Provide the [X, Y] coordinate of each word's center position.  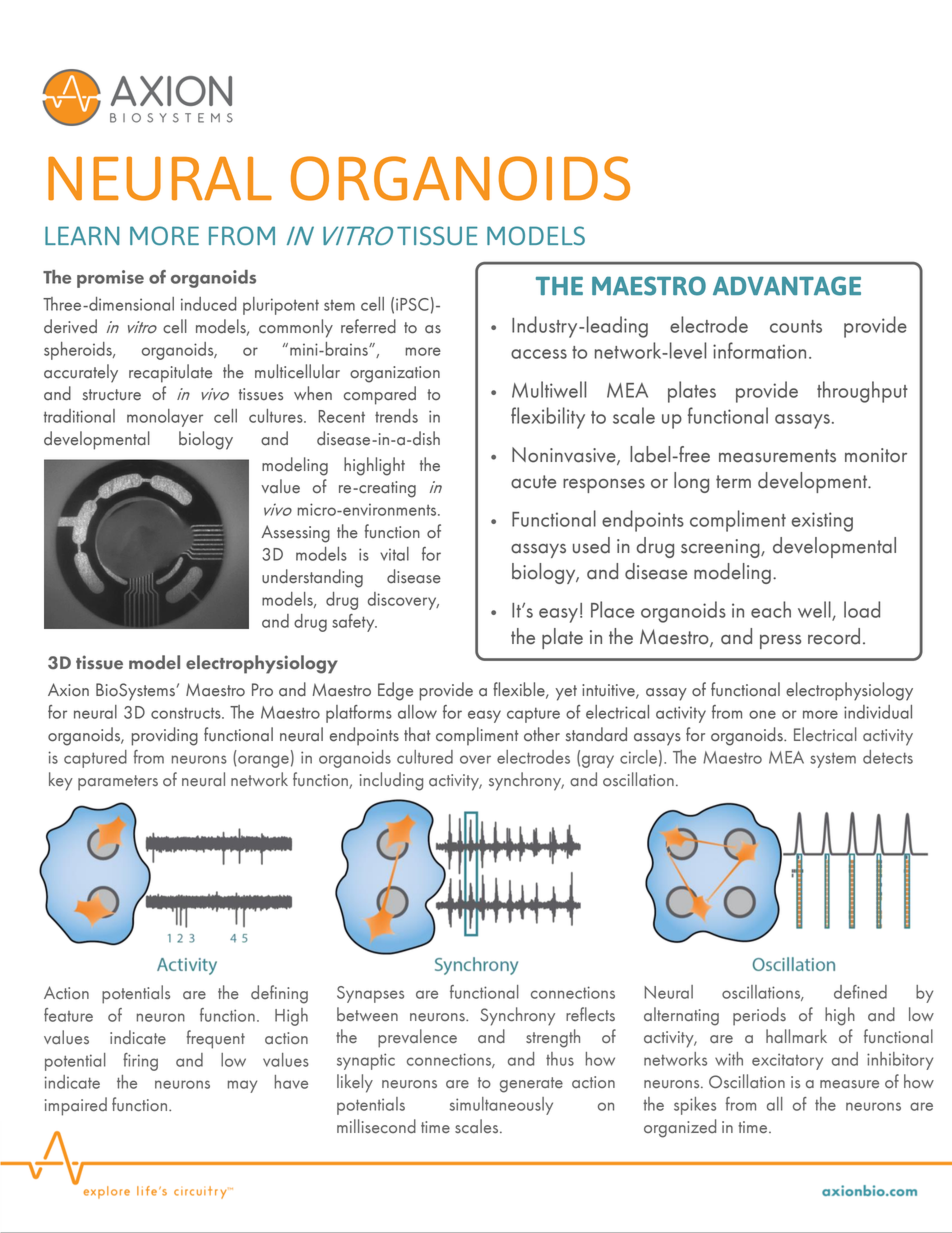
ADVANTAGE [787, 286]
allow [417, 712]
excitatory [787, 1061]
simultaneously [501, 1106]
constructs [187, 713]
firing [140, 1062]
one [762, 714]
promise [110, 279]
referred [368, 326]
